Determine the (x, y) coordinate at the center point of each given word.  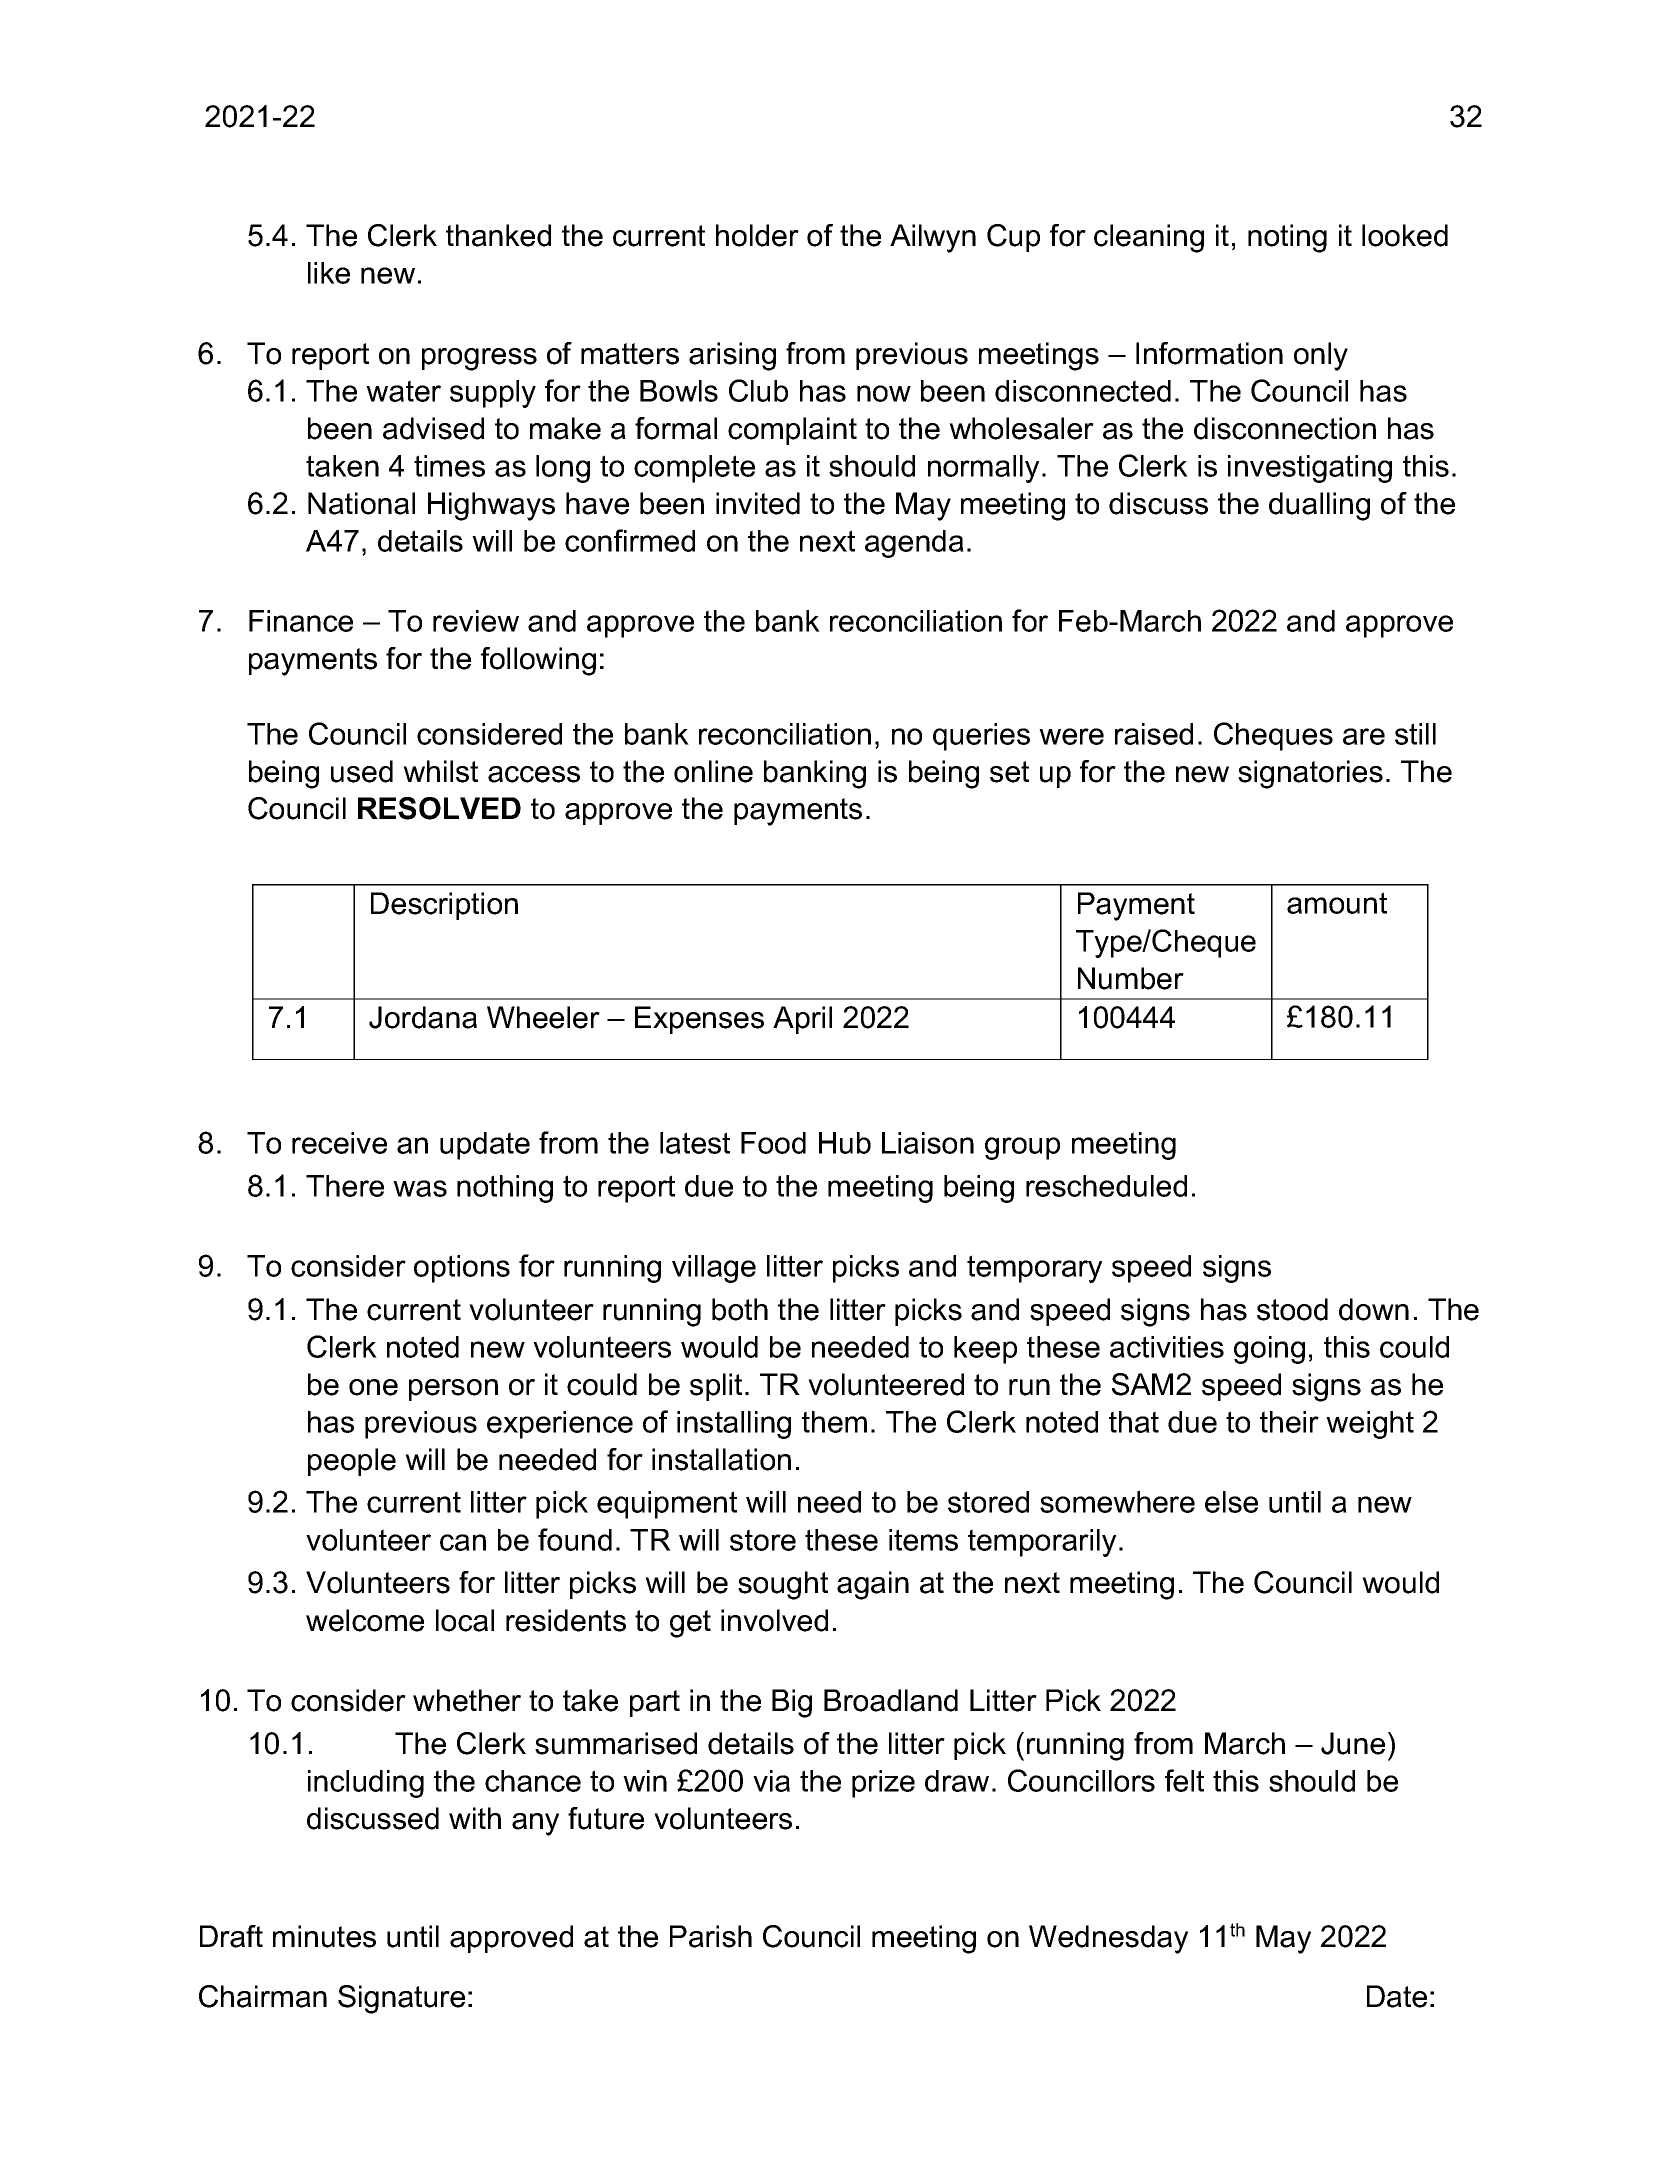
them (834, 1422)
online (713, 771)
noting (1287, 238)
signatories (1310, 774)
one (373, 1387)
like (329, 273)
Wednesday (1108, 1939)
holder (757, 235)
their (1289, 1422)
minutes (324, 1936)
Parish (711, 1936)
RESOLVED (439, 808)
